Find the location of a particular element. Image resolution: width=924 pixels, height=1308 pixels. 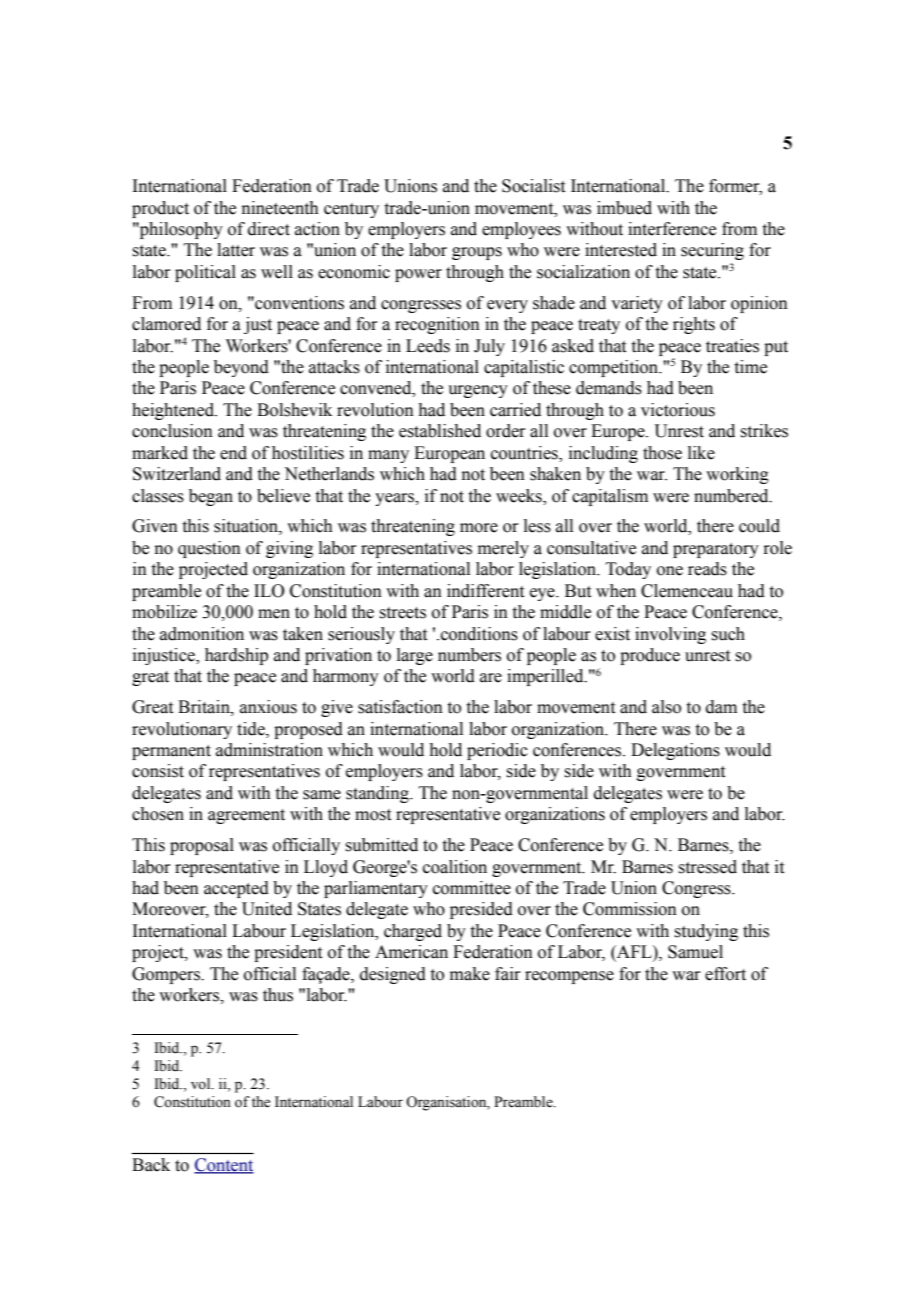

studying is located at coordinates (706, 932).
